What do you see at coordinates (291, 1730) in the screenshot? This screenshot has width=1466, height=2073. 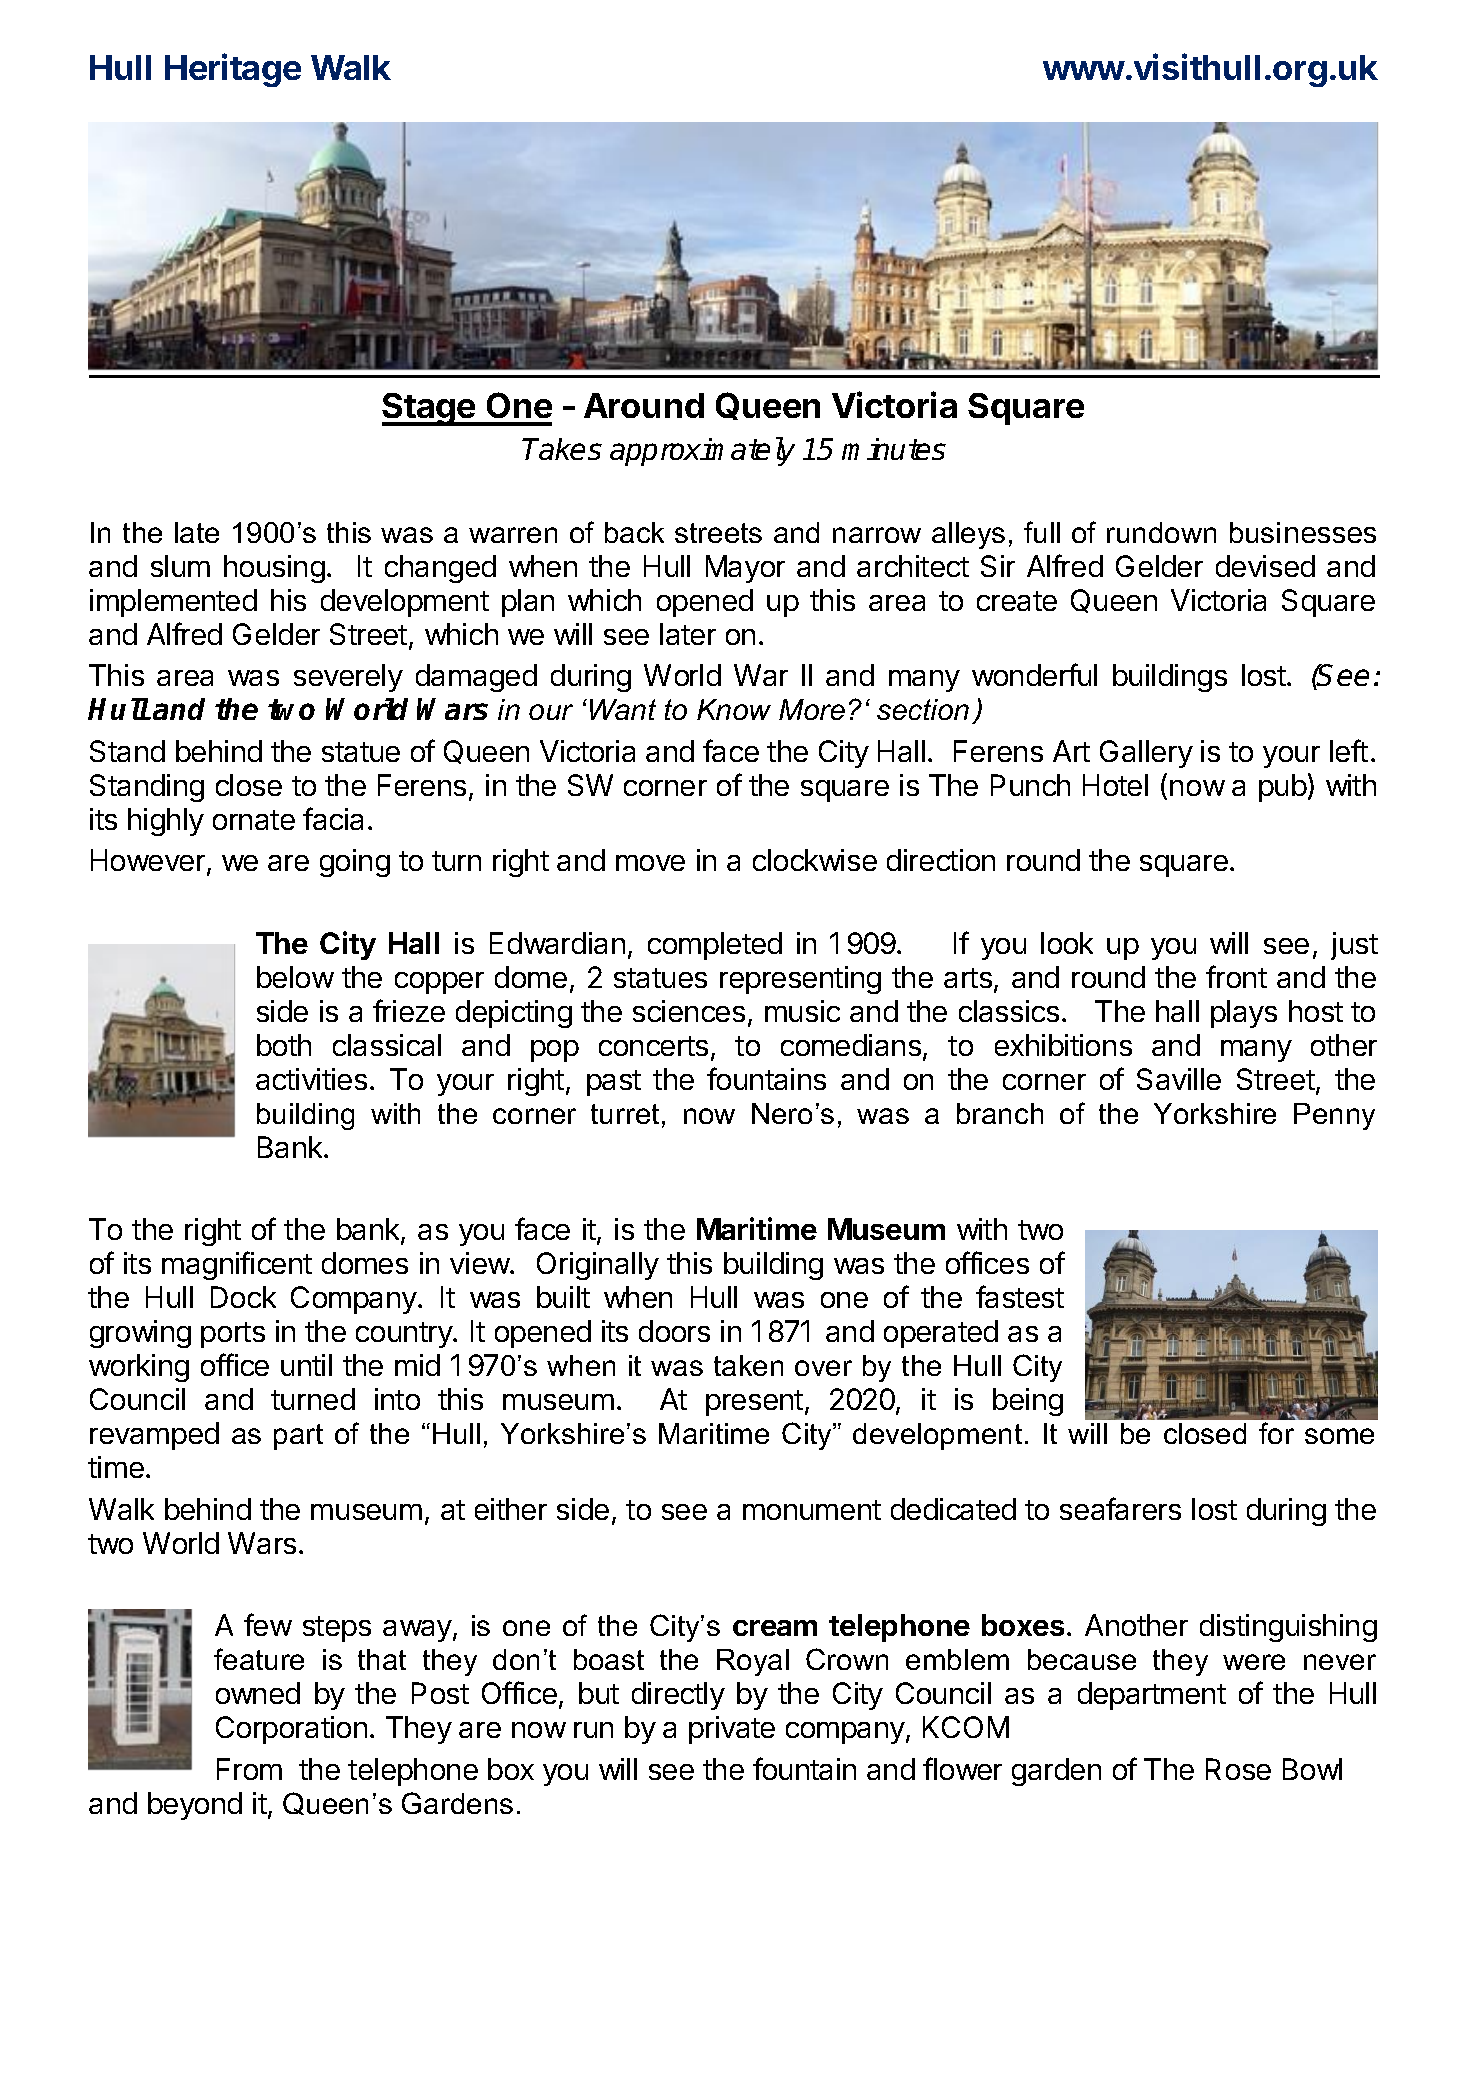 I see `Corporation` at bounding box center [291, 1730].
